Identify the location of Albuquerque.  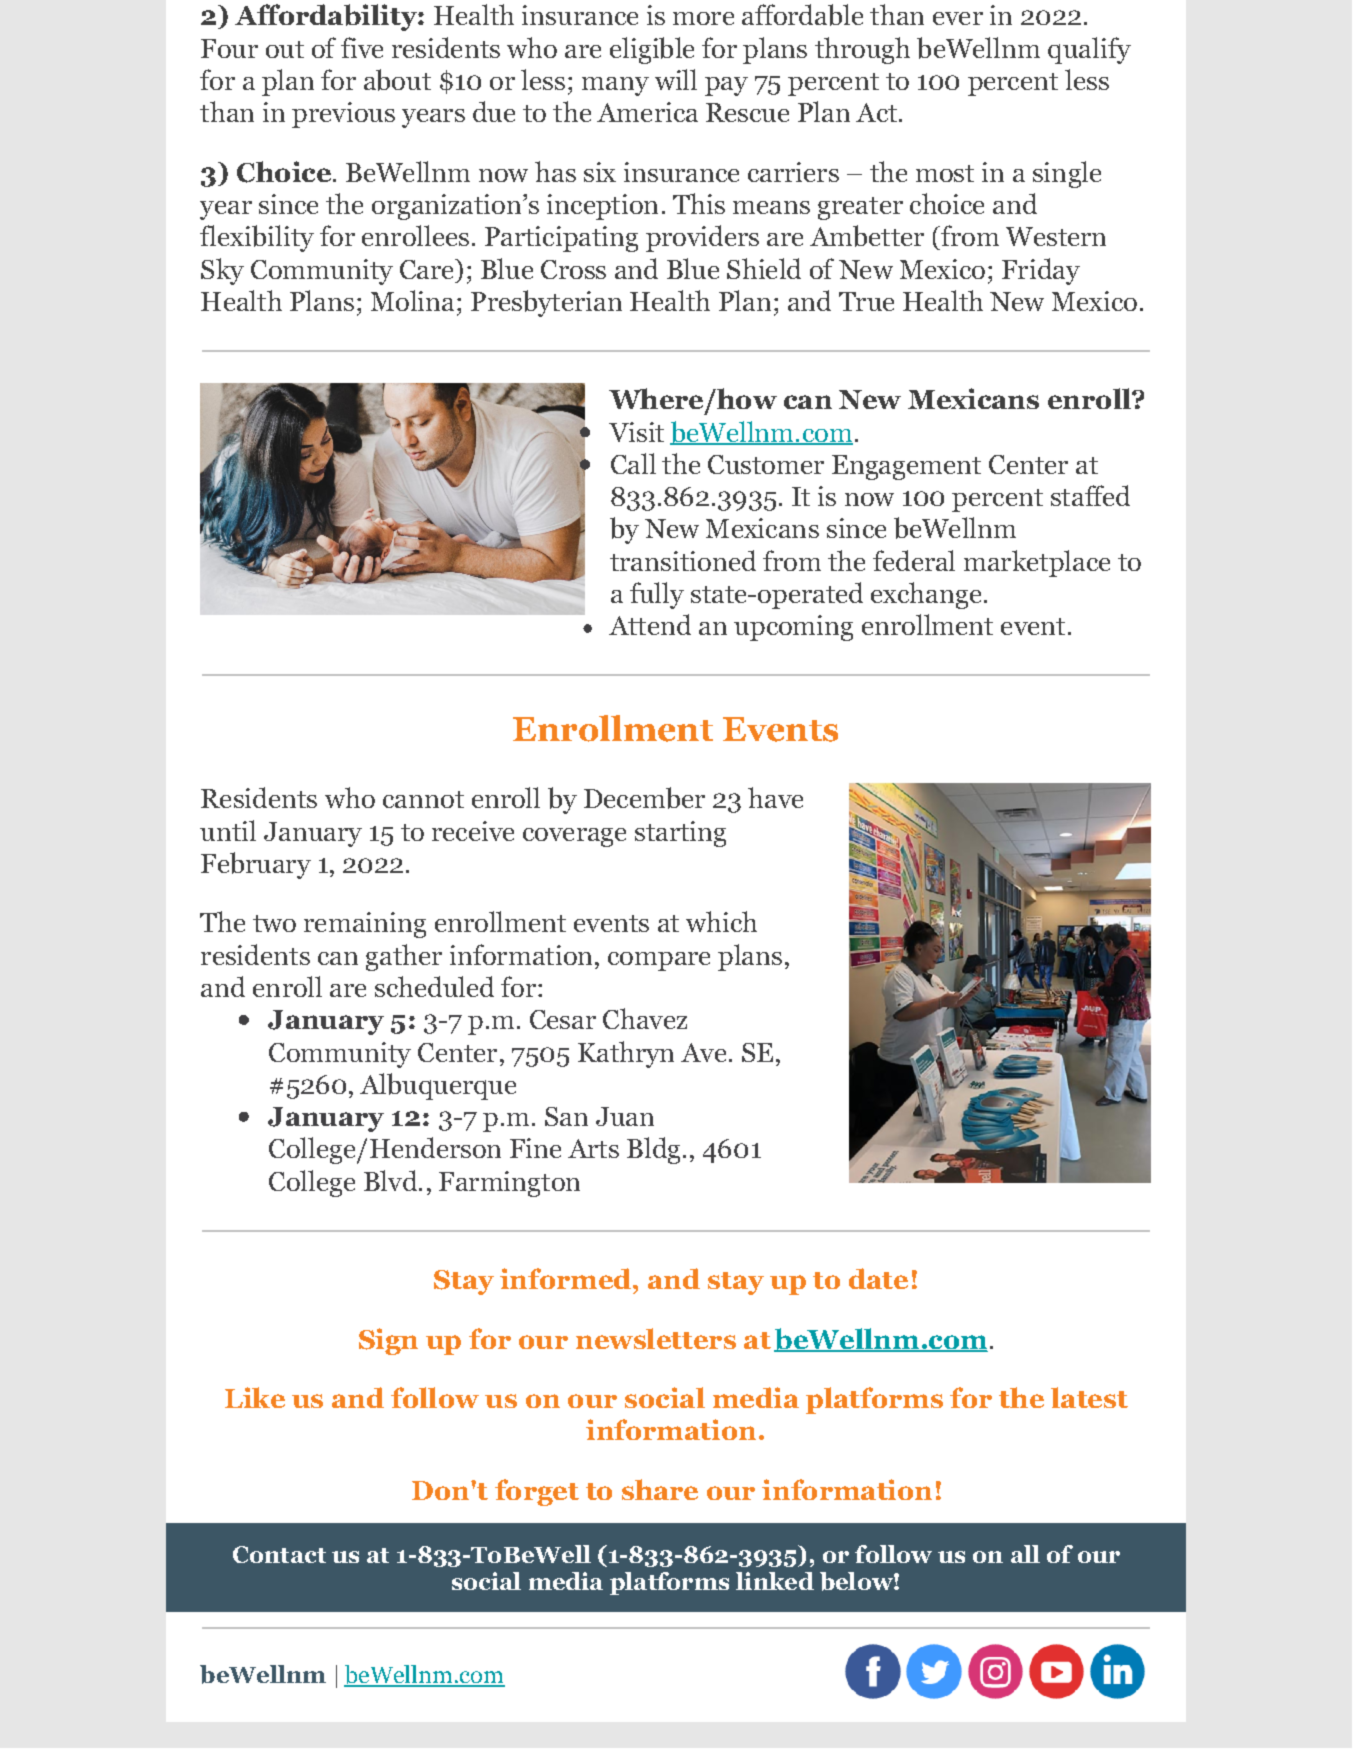
(438, 1086).
